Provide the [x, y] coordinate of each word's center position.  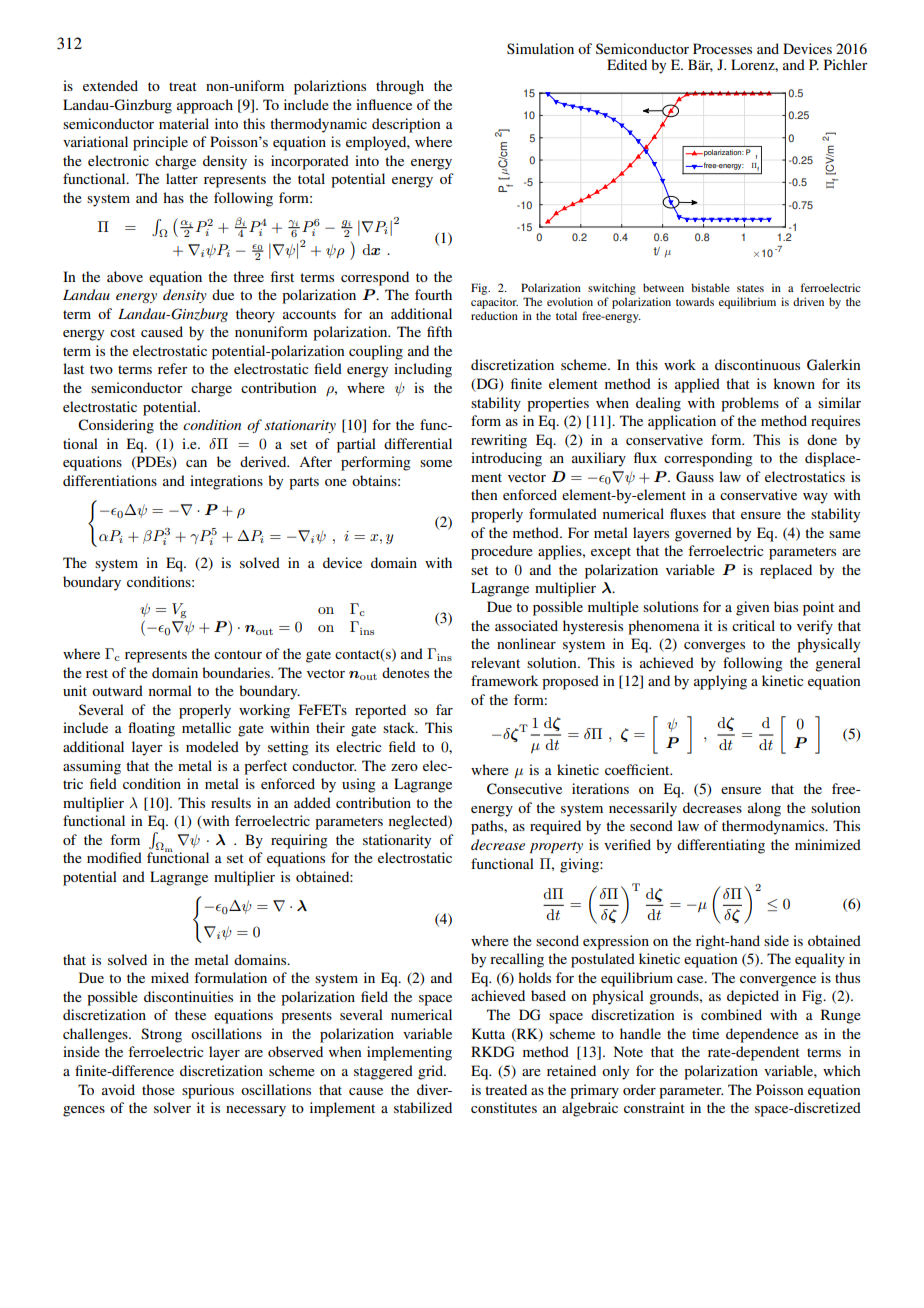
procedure [502, 552]
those [158, 1089]
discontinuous [757, 364]
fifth [439, 331]
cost [122, 332]
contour [238, 654]
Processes [722, 48]
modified [114, 857]
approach [205, 106]
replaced [786, 571]
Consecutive [524, 789]
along [764, 809]
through [400, 87]
